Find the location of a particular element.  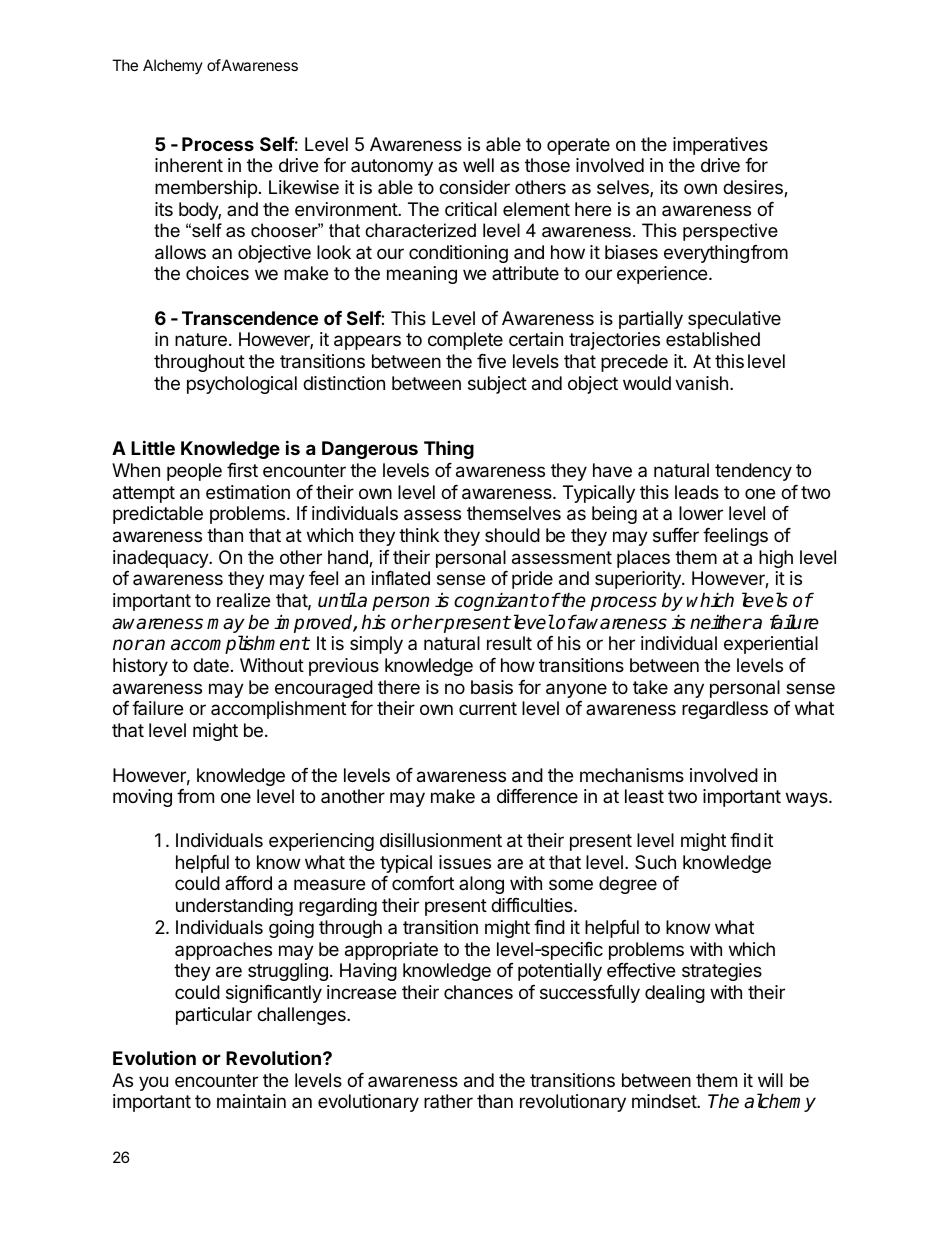

afford is located at coordinates (248, 883).
